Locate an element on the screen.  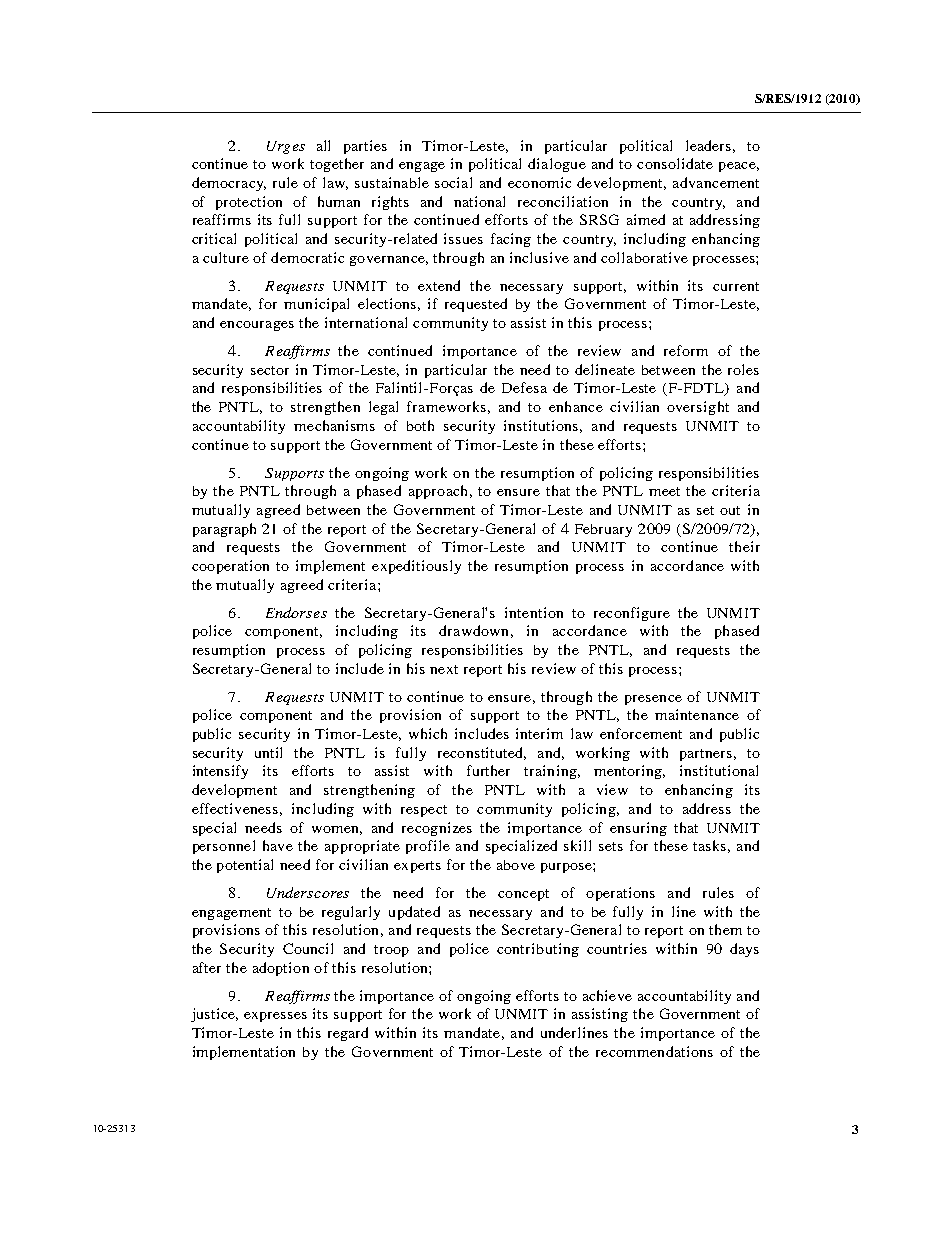
consolidate is located at coordinates (675, 163).
